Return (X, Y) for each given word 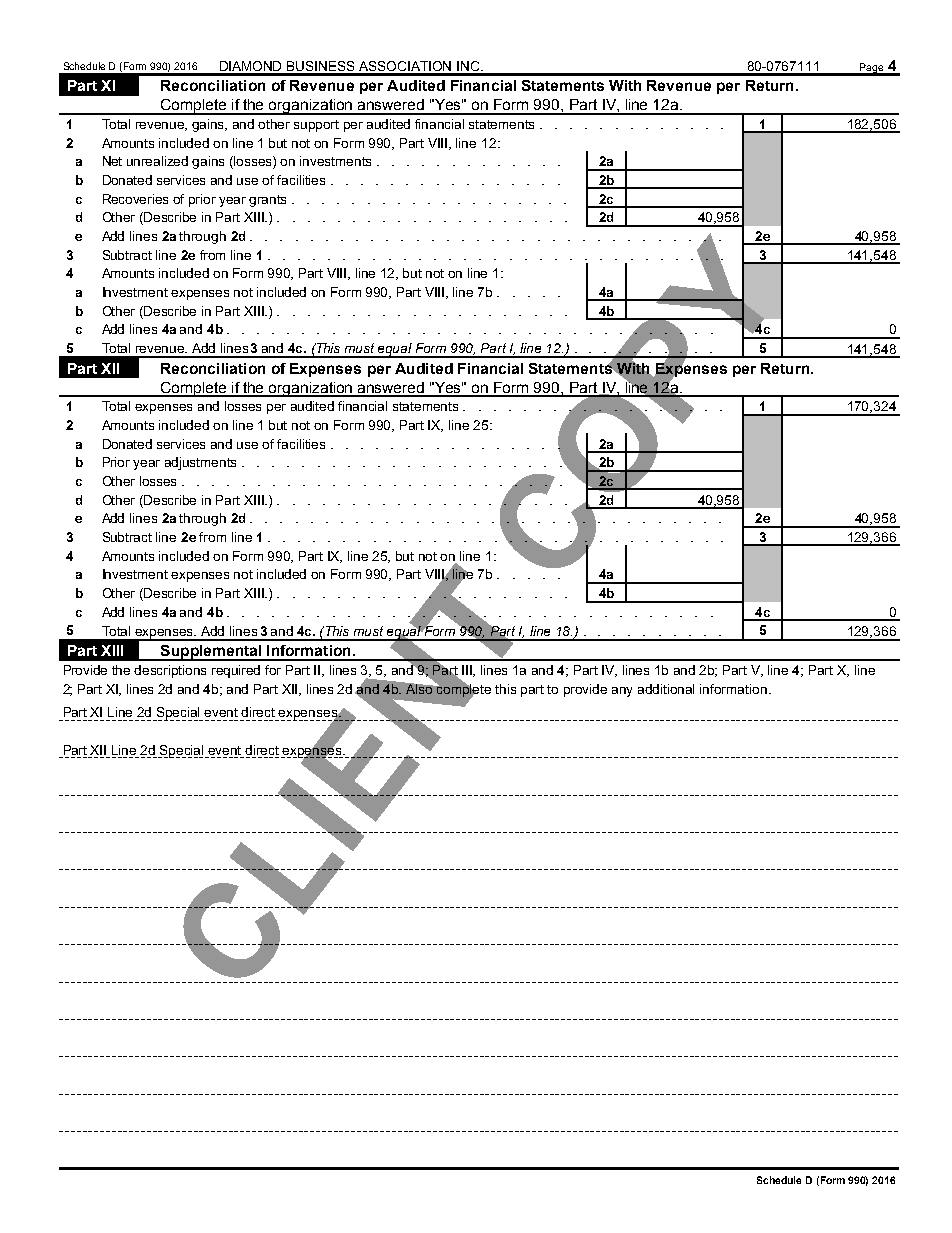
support (316, 126)
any (622, 692)
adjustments (200, 463)
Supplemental (211, 653)
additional (666, 689)
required (236, 671)
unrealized (157, 161)
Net (112, 161)
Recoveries (135, 199)
